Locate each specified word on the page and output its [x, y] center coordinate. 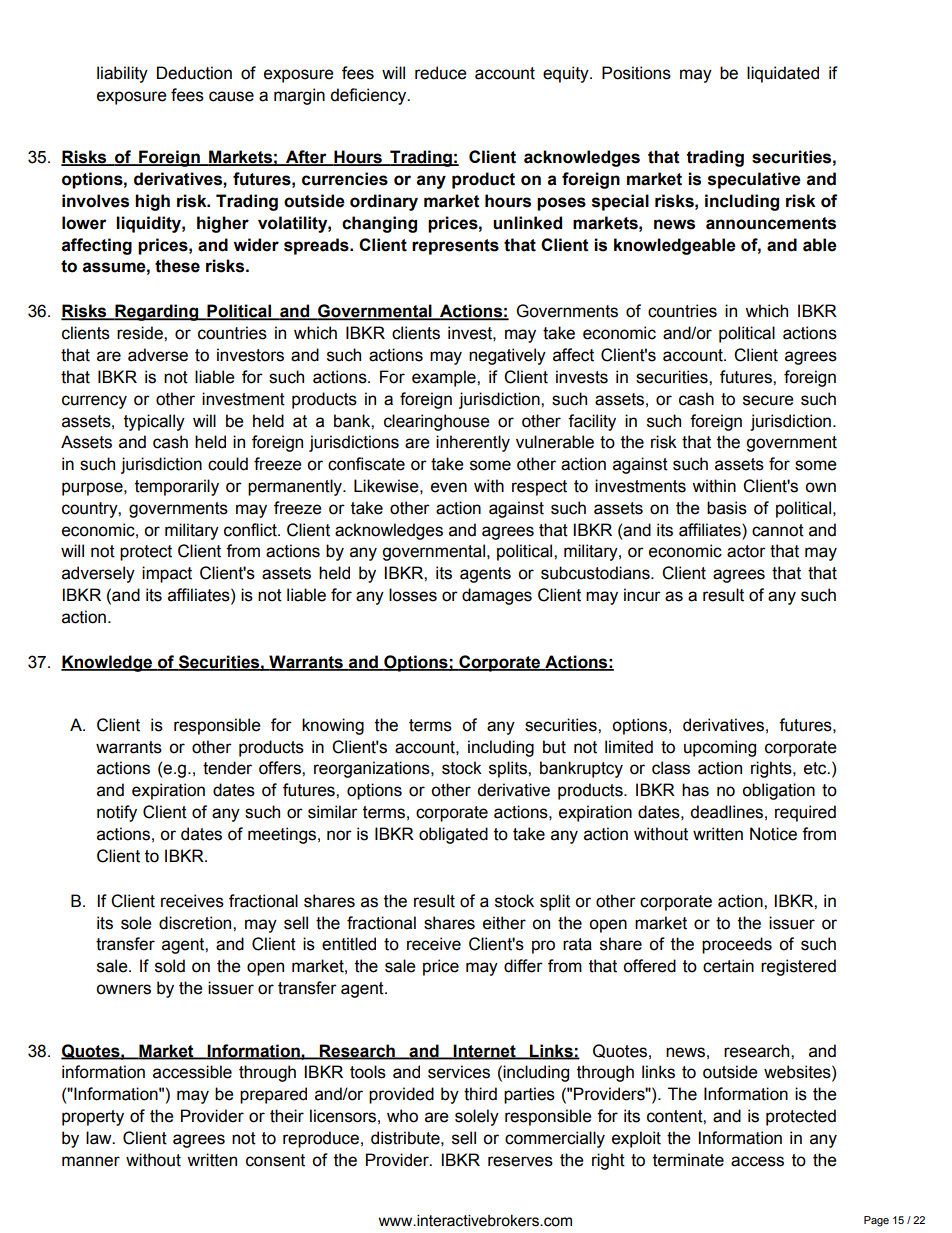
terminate [688, 1160]
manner [91, 1161]
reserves [520, 1161]
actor [746, 551]
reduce [441, 73]
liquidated [783, 74]
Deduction [194, 73]
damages [497, 596]
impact [167, 574]
